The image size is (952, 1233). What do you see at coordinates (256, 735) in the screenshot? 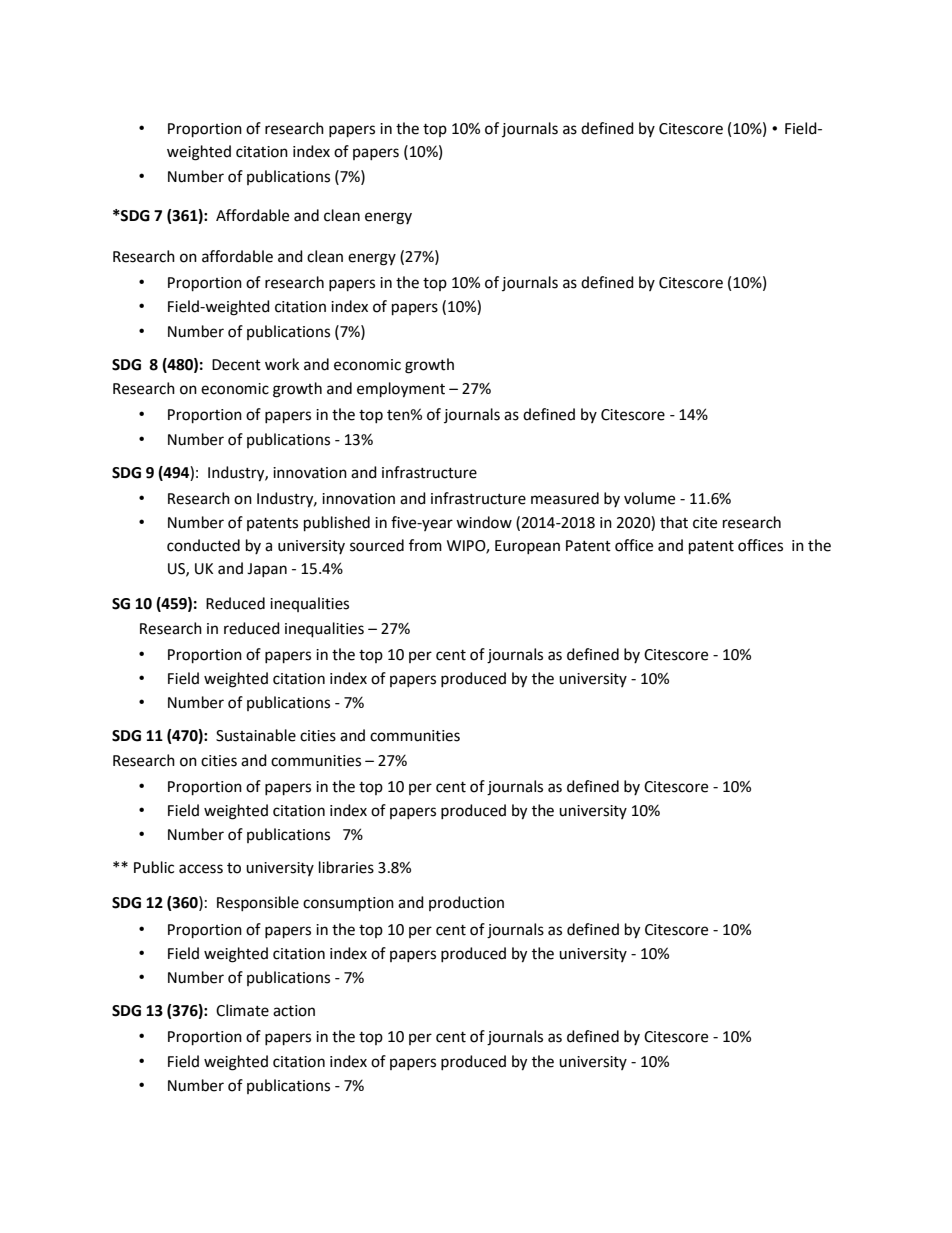
I see `Sustainable` at bounding box center [256, 735].
